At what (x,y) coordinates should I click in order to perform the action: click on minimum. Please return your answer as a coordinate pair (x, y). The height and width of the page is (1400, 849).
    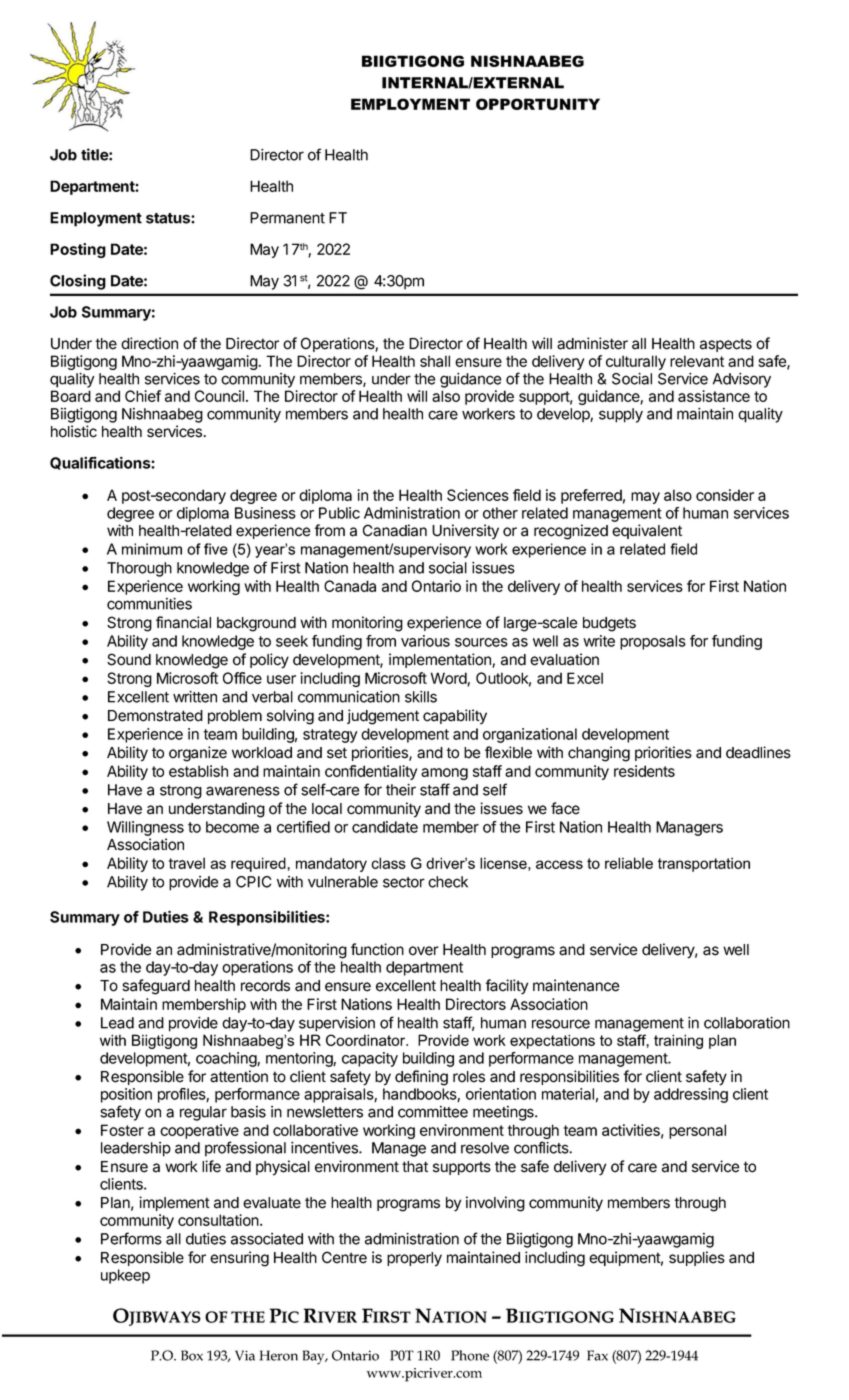
    Looking at the image, I should click on (152, 549).
